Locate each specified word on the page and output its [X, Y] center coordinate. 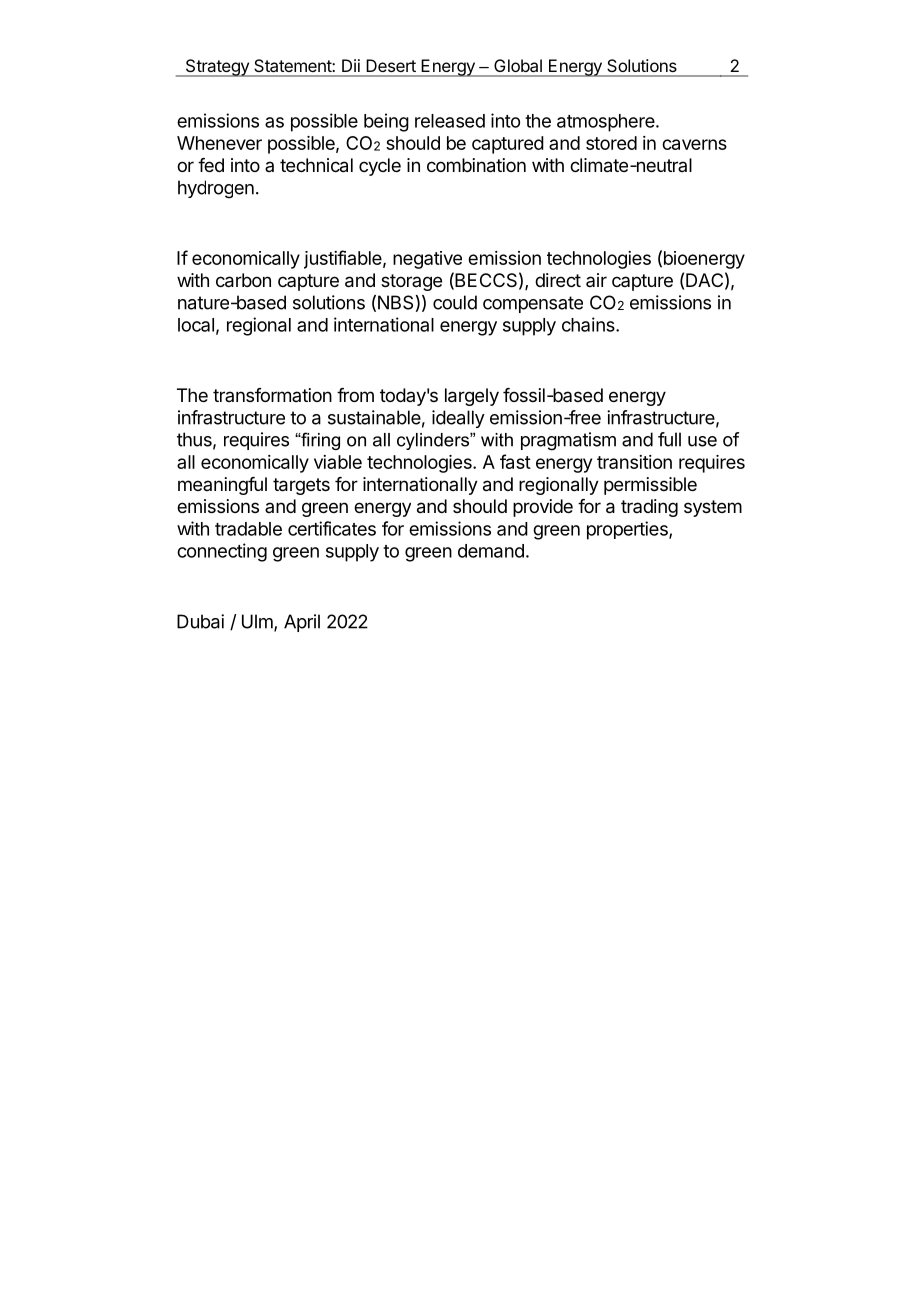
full [669, 439]
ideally [458, 419]
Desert [391, 65]
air [596, 280]
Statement [293, 65]
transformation [272, 395]
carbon [243, 280]
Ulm [257, 621]
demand [491, 551]
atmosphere [606, 123]
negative [427, 260]
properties [628, 530]
